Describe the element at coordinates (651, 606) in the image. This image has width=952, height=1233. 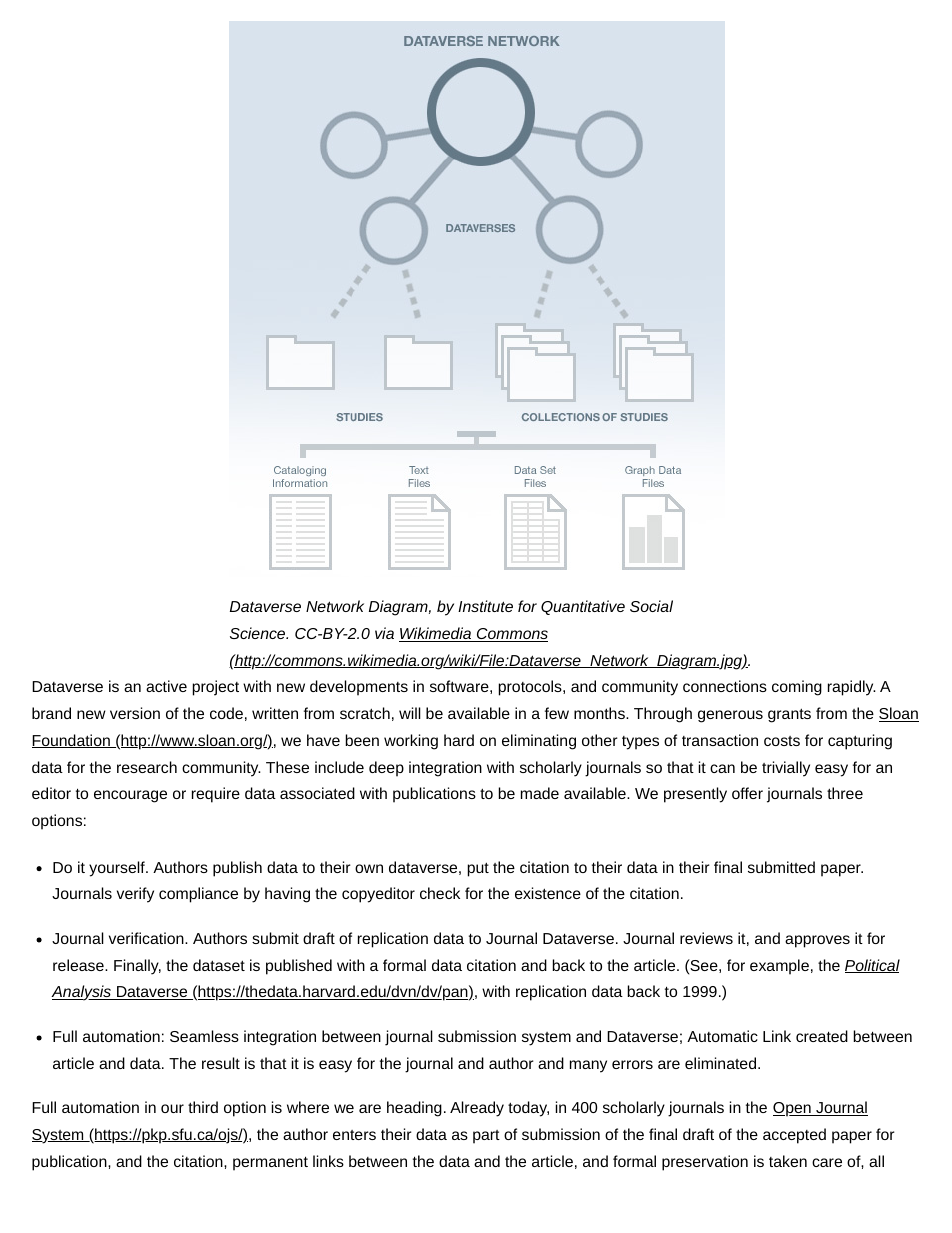
I see `Social` at that location.
